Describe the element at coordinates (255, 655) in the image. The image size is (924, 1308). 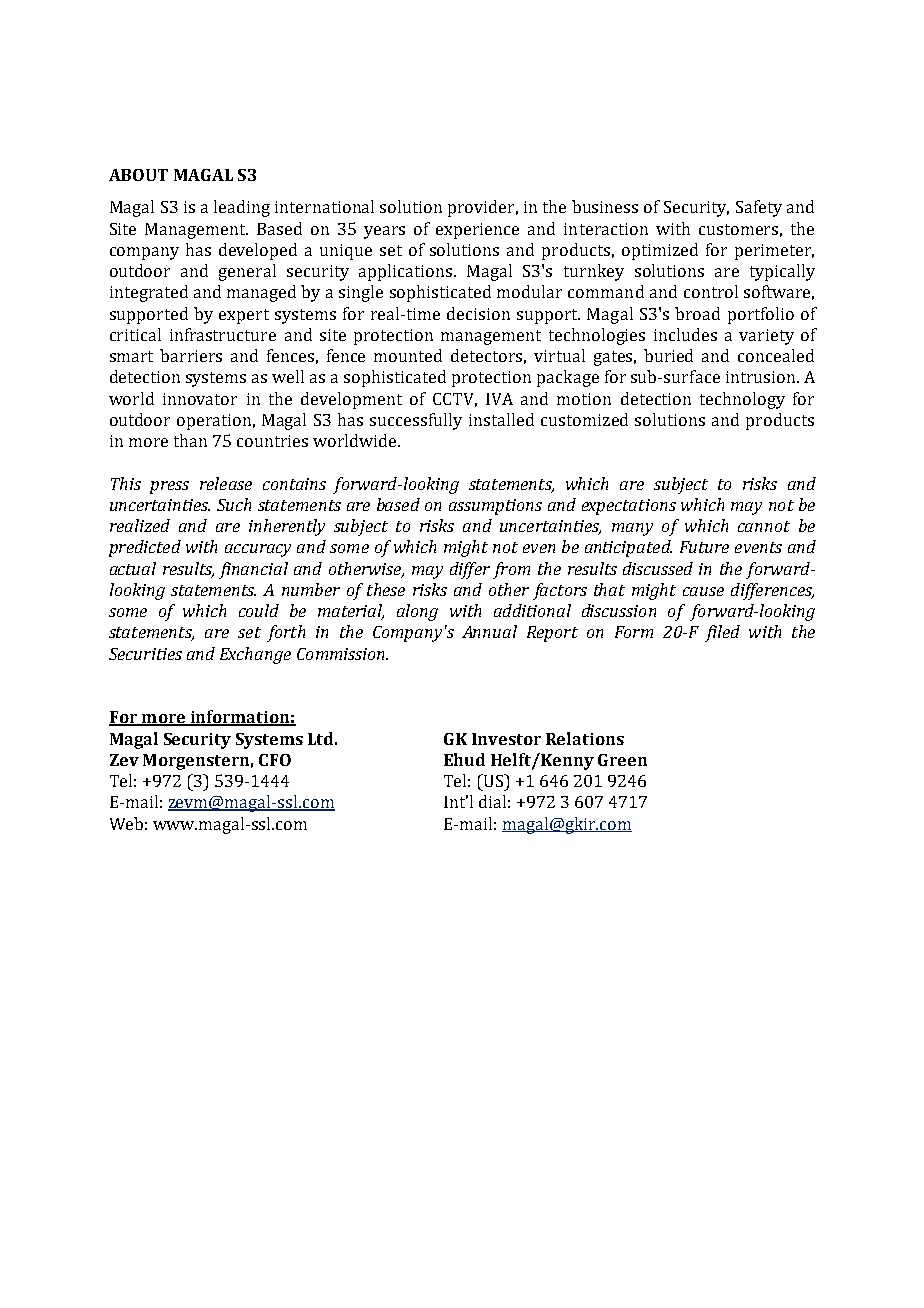
I see `Exchange` at that location.
